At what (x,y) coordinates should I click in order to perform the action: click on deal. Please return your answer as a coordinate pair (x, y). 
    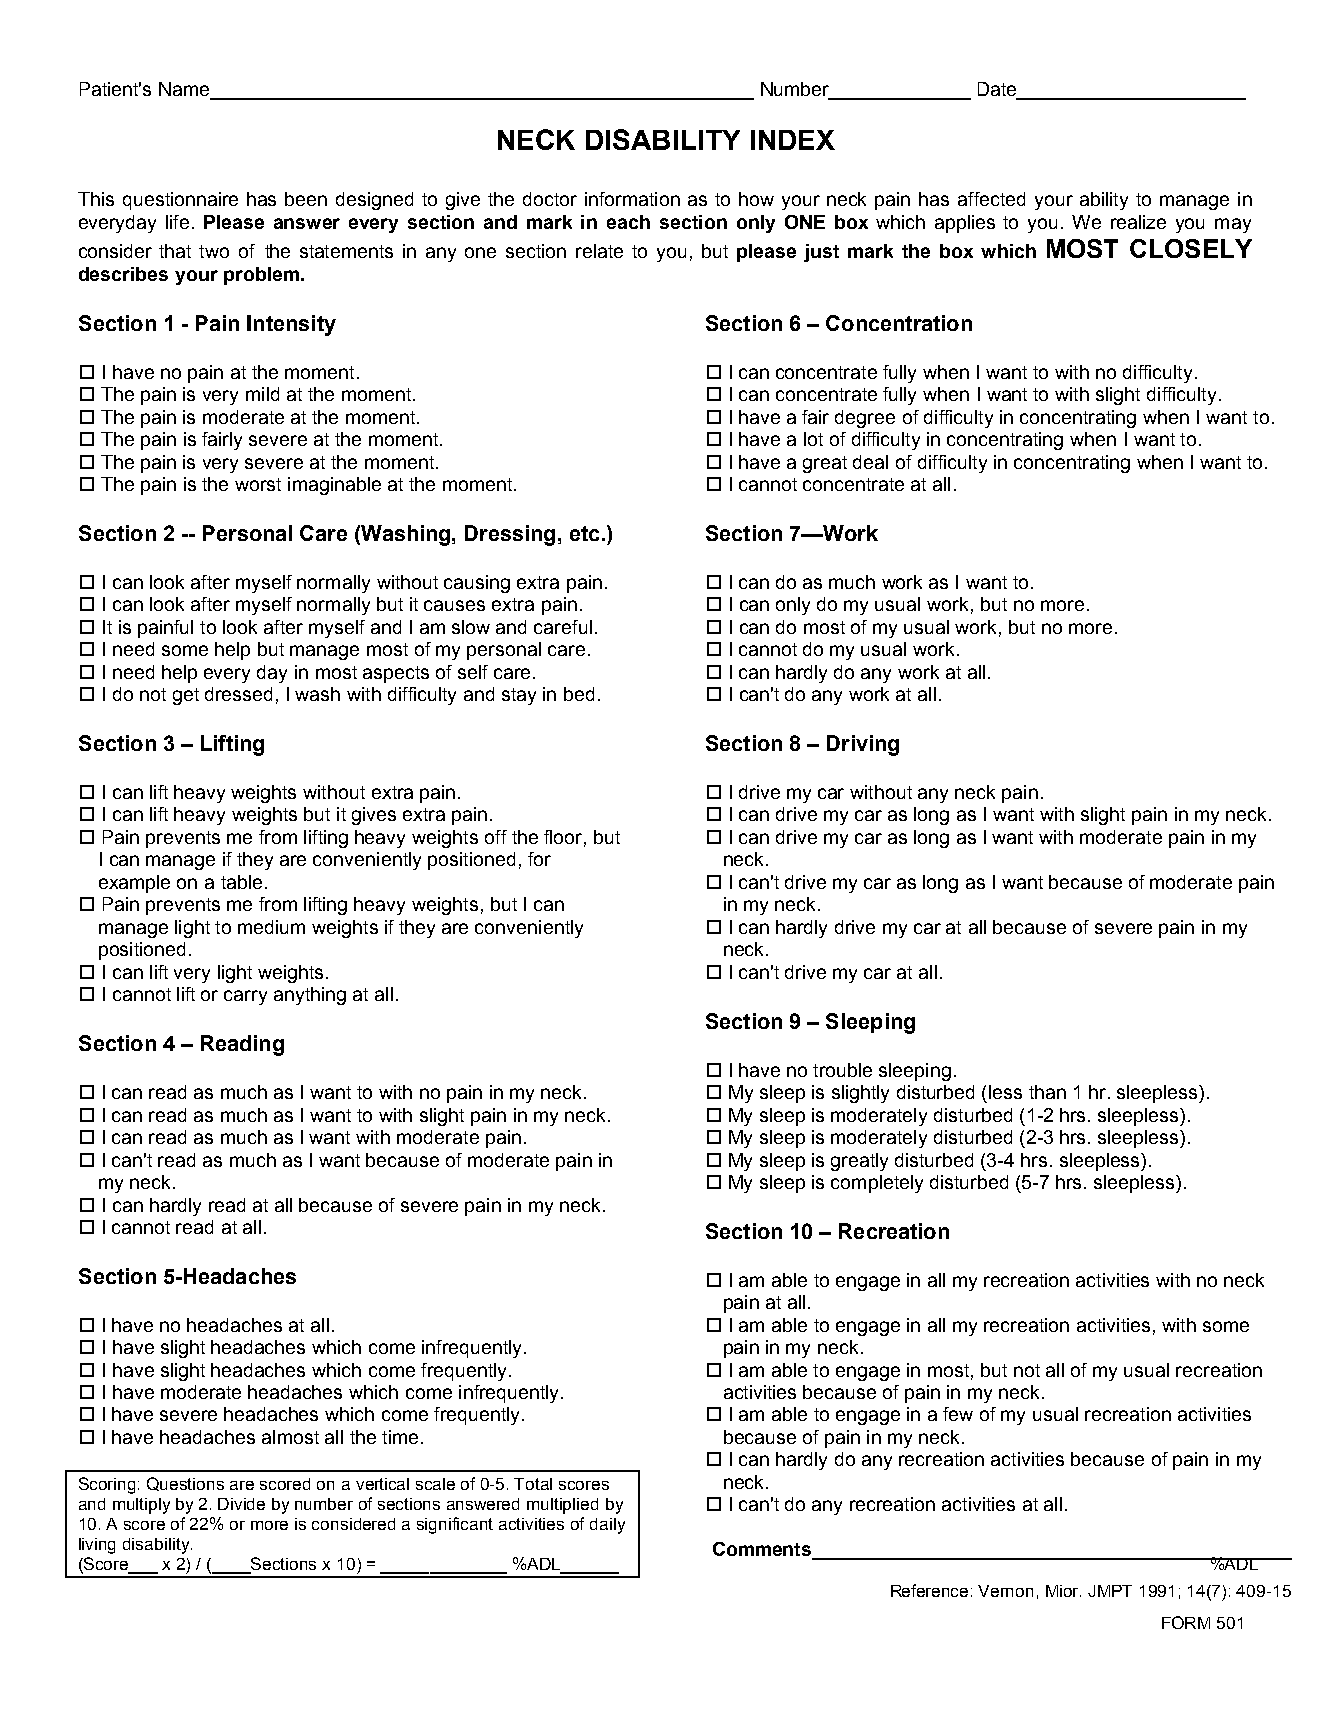
    Looking at the image, I should click on (870, 462).
